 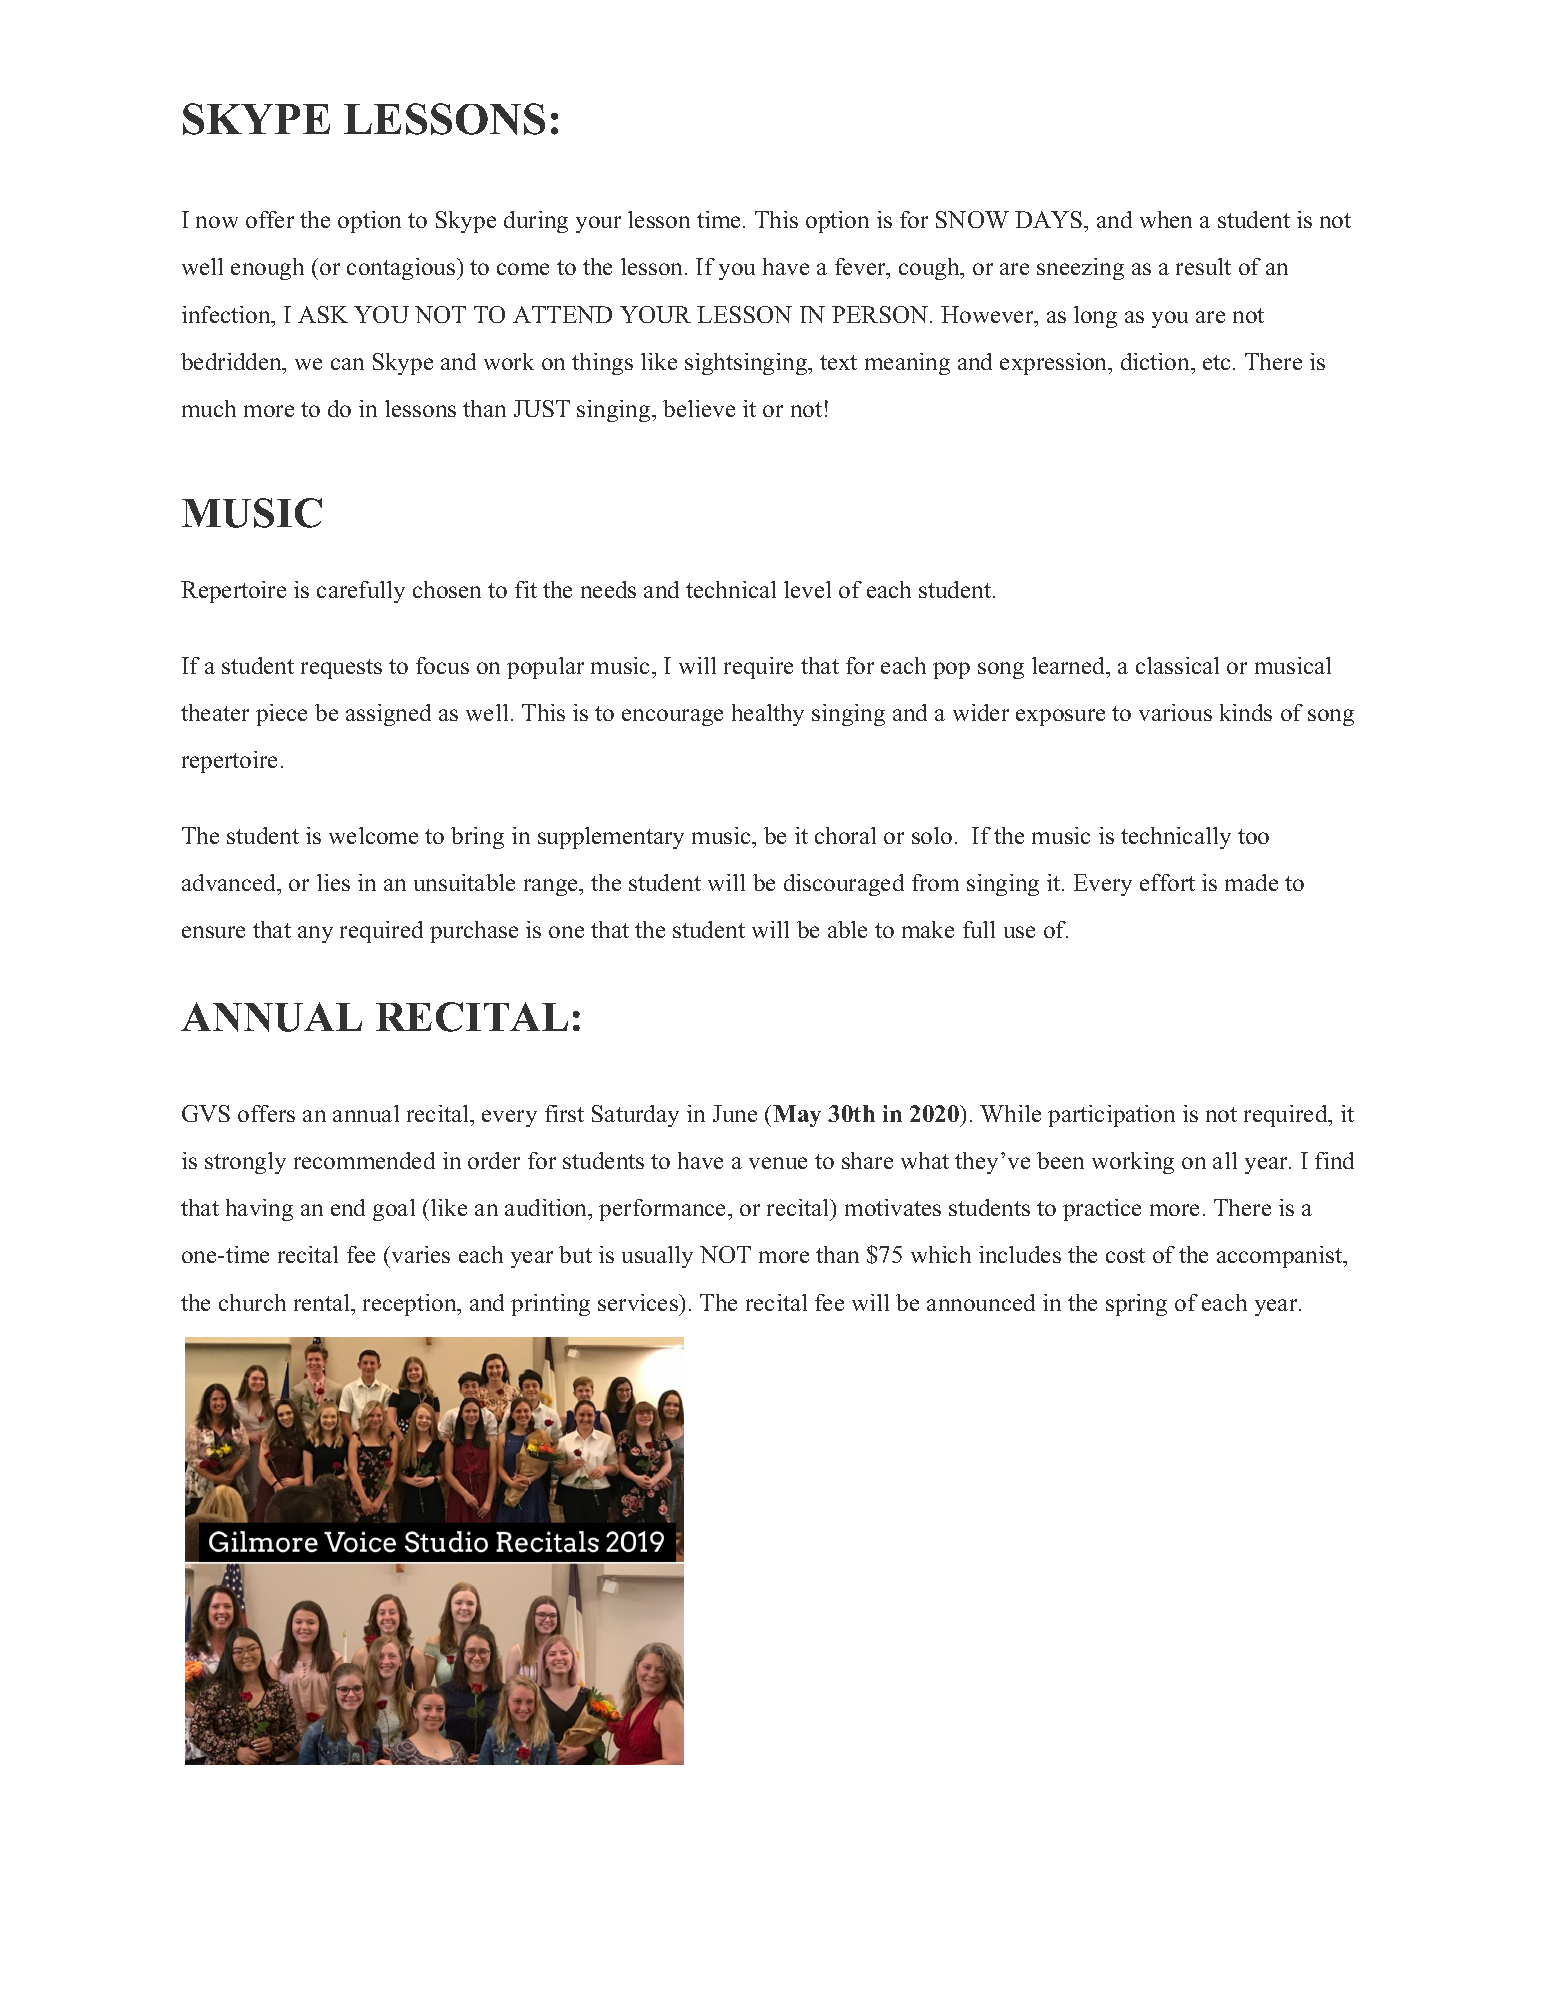 What do you see at coordinates (323, 1302) in the document?
I see `rental` at bounding box center [323, 1302].
